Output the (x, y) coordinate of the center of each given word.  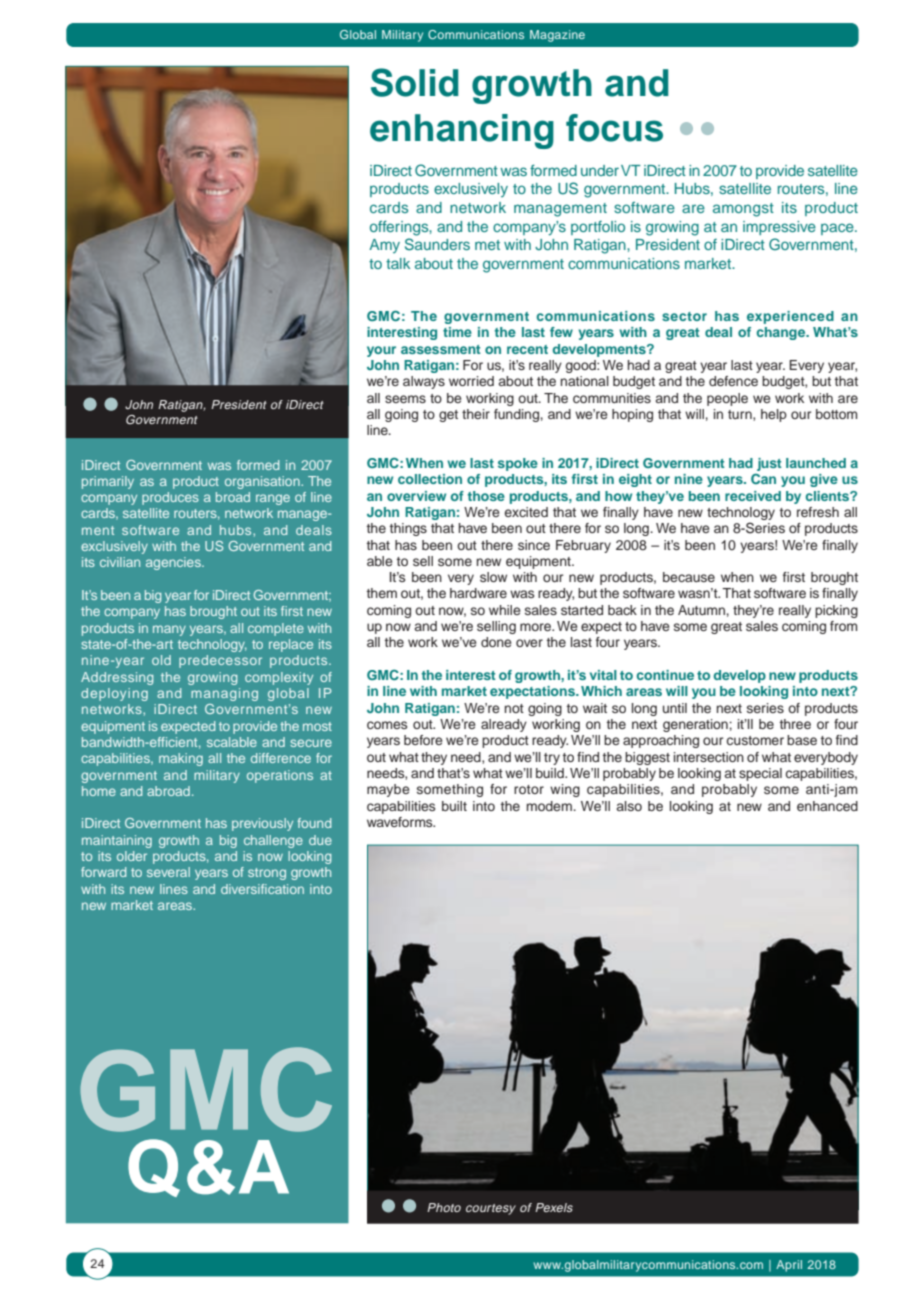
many (169, 630)
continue (665, 675)
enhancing (462, 131)
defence (733, 381)
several (168, 872)
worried (471, 381)
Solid (415, 82)
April (789, 1266)
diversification (262, 889)
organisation (263, 482)
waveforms (401, 822)
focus (614, 128)
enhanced (827, 806)
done (496, 642)
